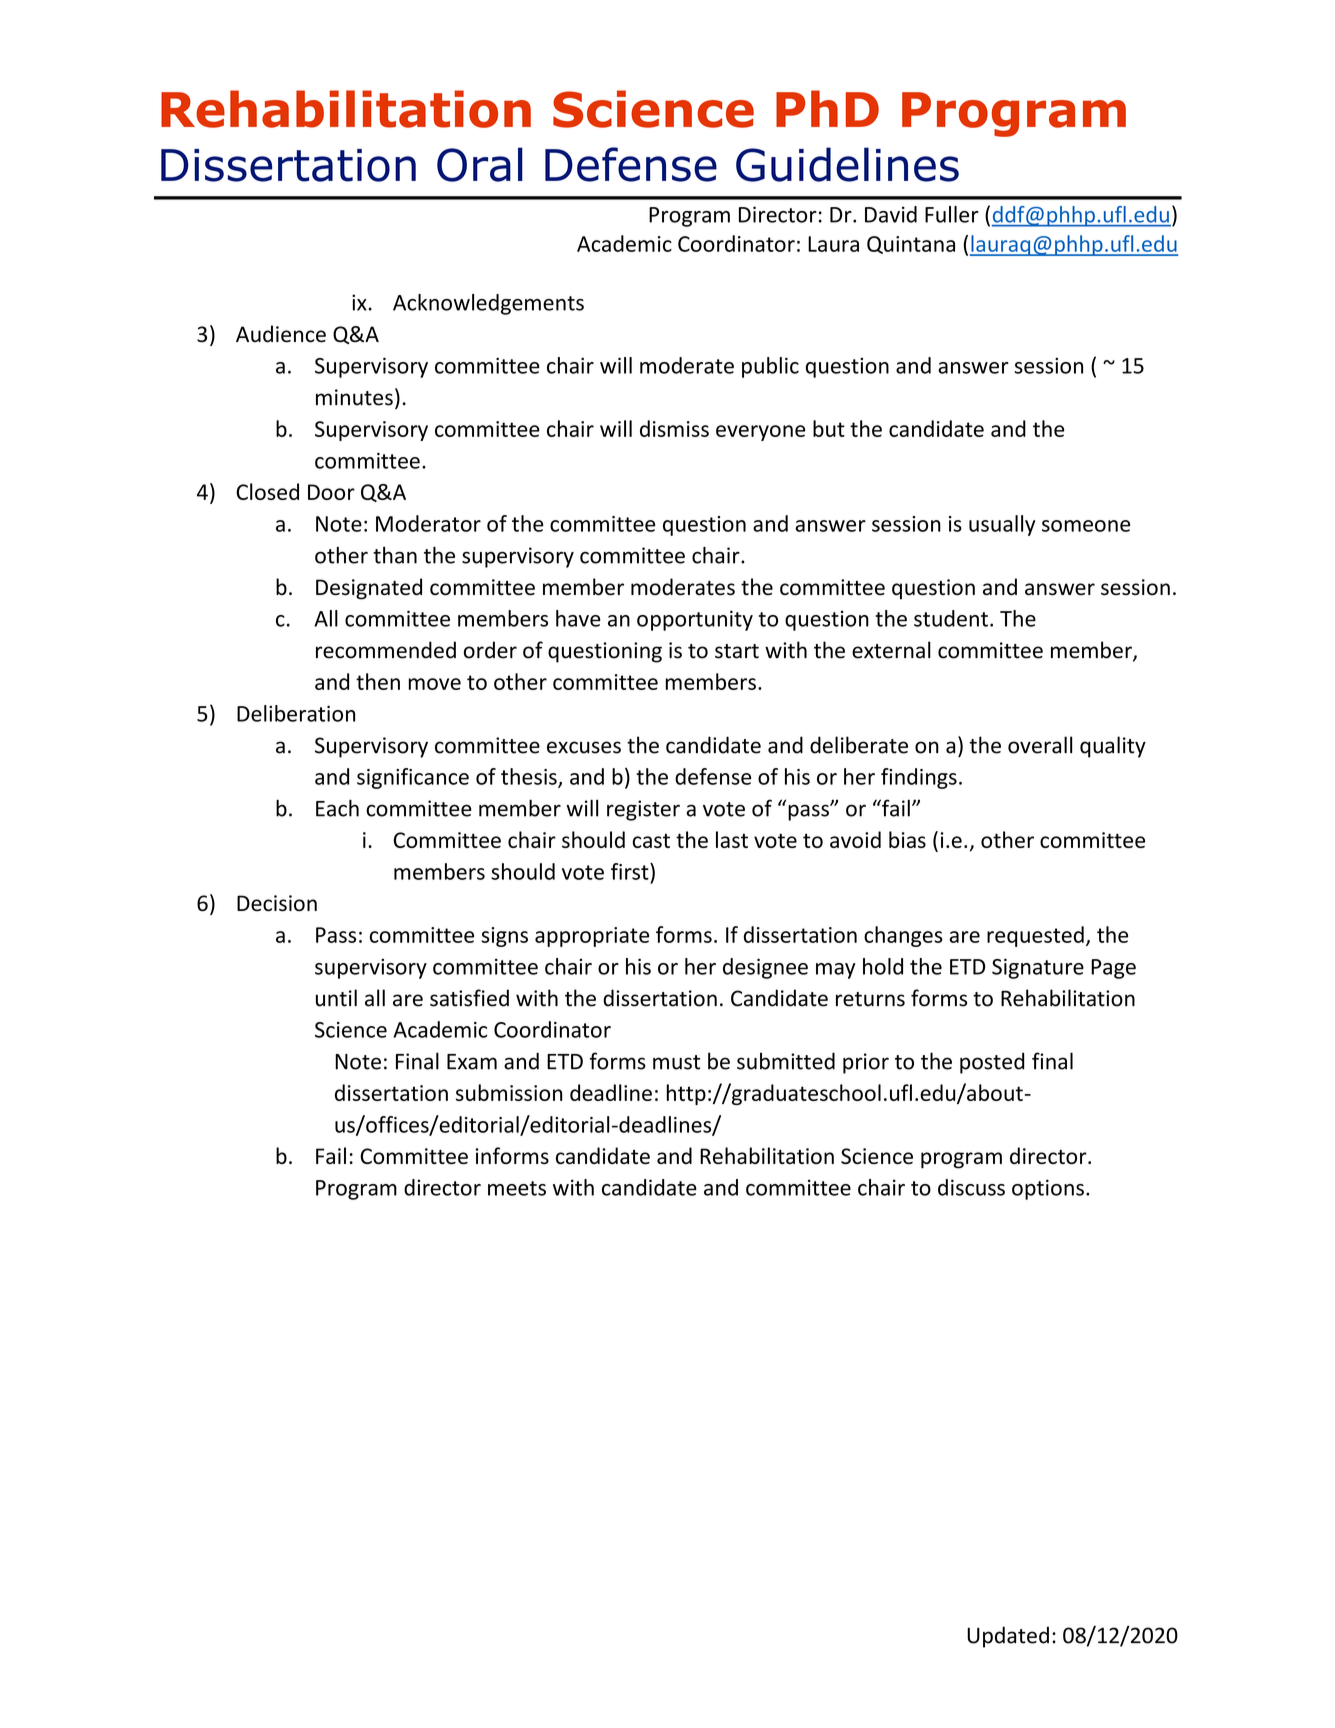  What do you see at coordinates (631, 871) in the screenshot?
I see `first` at bounding box center [631, 871].
